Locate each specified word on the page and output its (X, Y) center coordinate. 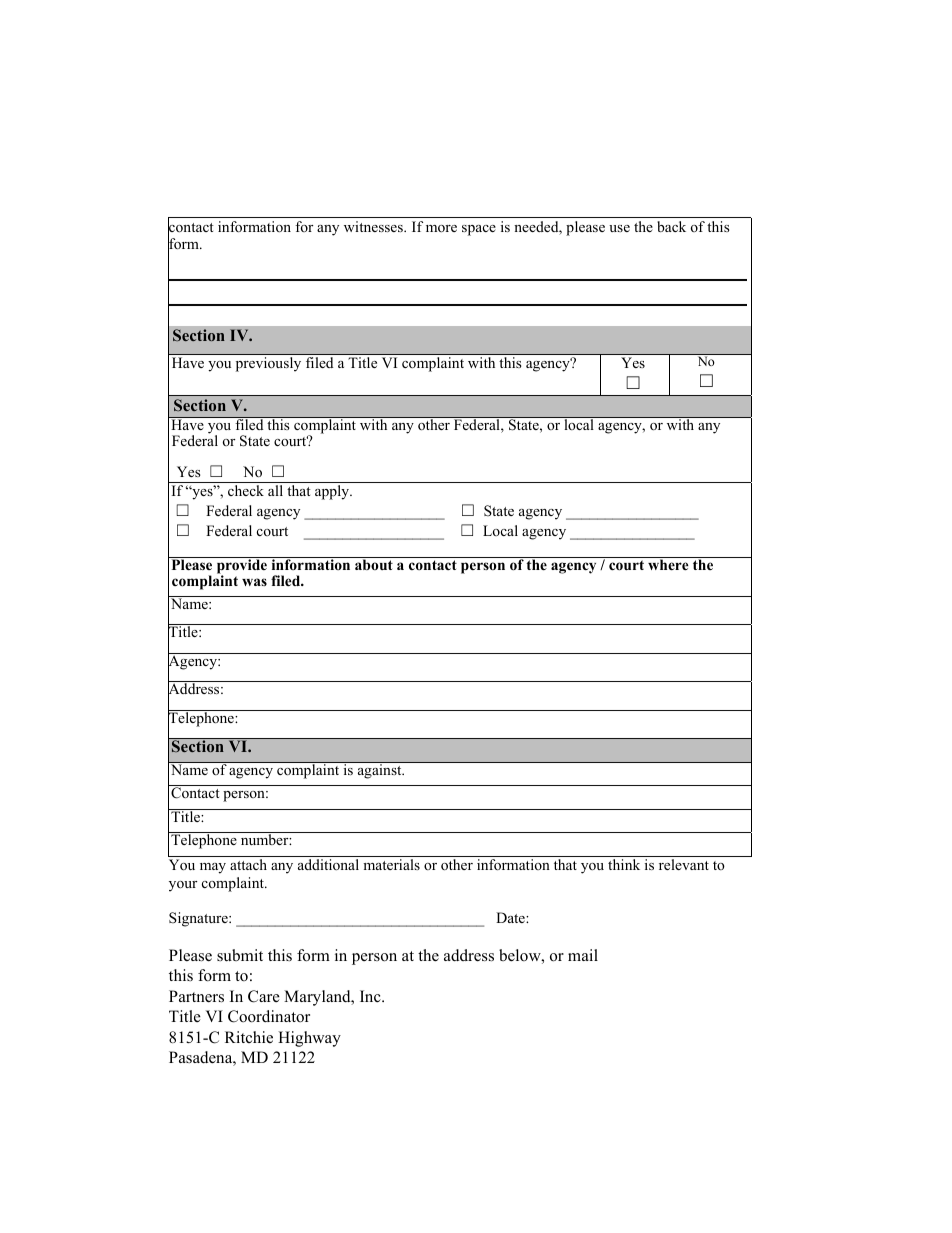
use (619, 228)
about (374, 564)
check (246, 490)
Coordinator (269, 1016)
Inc (371, 996)
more (441, 228)
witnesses (374, 226)
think (624, 864)
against (379, 770)
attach (248, 864)
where (668, 564)
